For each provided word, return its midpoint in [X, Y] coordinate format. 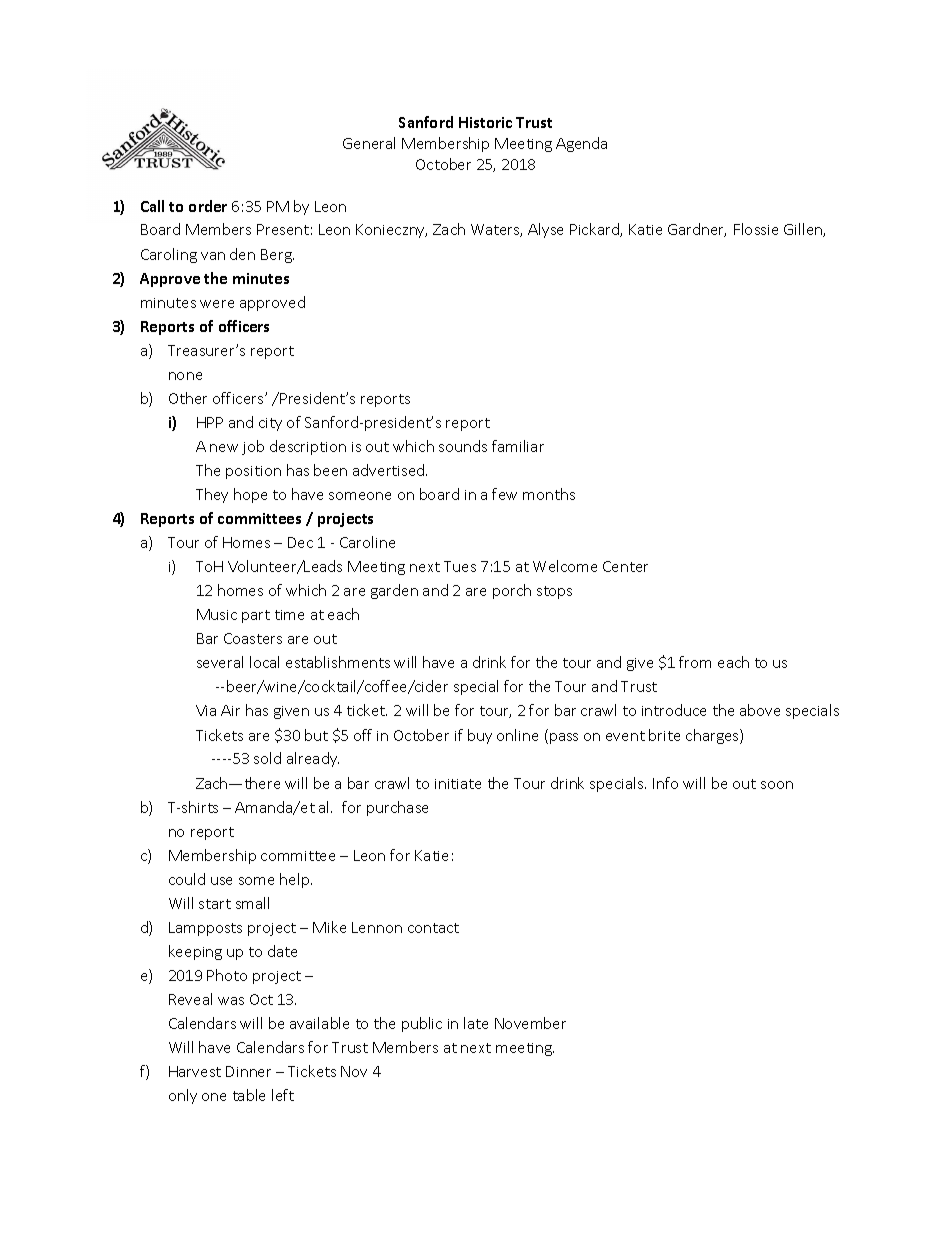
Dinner [248, 1071]
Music [217, 614]
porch [512, 591]
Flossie [756, 229]
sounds [463, 446]
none [185, 376]
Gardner [697, 230]
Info [665, 783]
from [695, 662]
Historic [485, 122]
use [221, 881]
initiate [458, 784]
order [208, 206]
